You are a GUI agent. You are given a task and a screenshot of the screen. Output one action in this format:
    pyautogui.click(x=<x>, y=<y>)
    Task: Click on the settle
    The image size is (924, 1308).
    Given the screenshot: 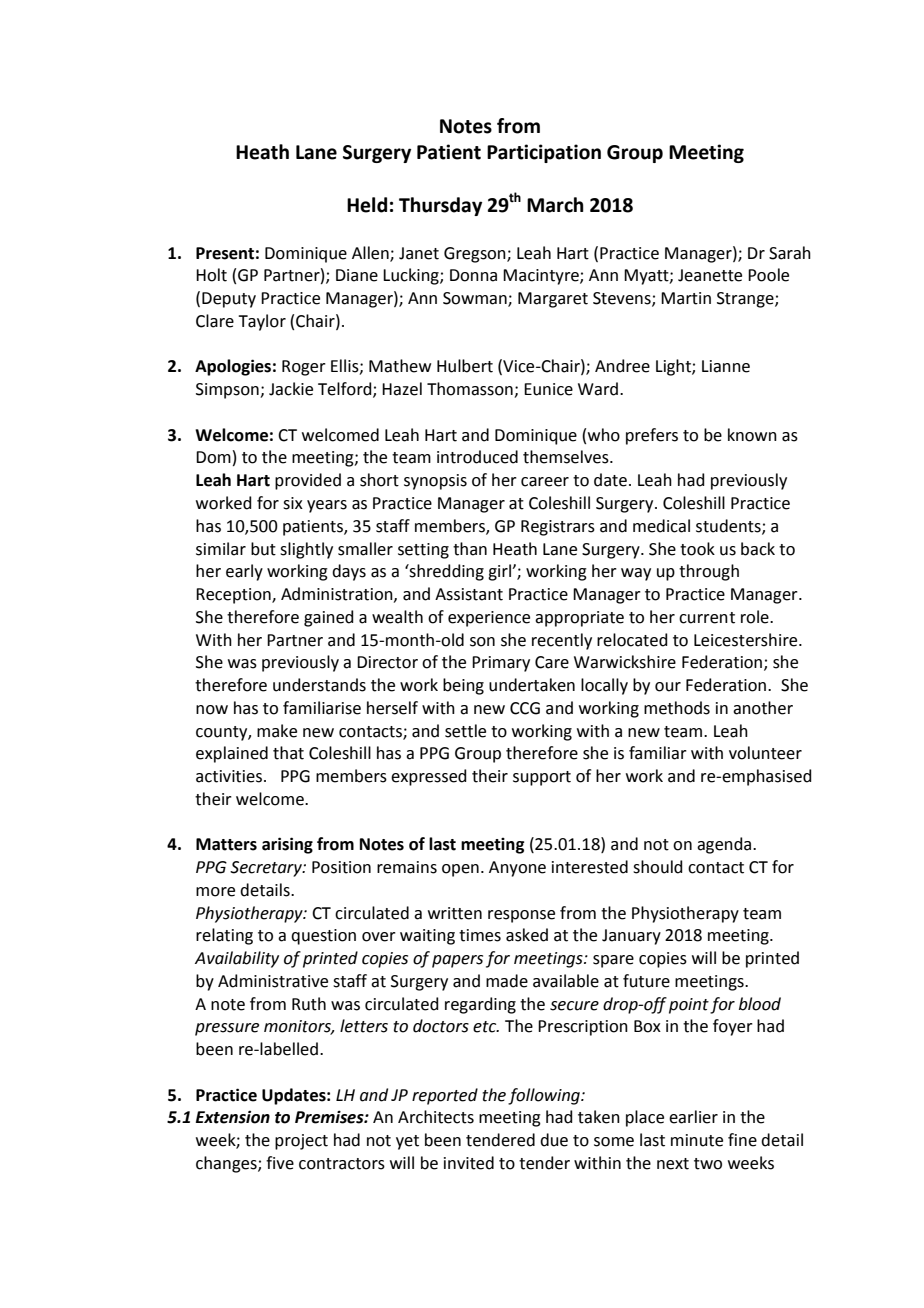 What is the action you would take?
    pyautogui.click(x=465, y=731)
